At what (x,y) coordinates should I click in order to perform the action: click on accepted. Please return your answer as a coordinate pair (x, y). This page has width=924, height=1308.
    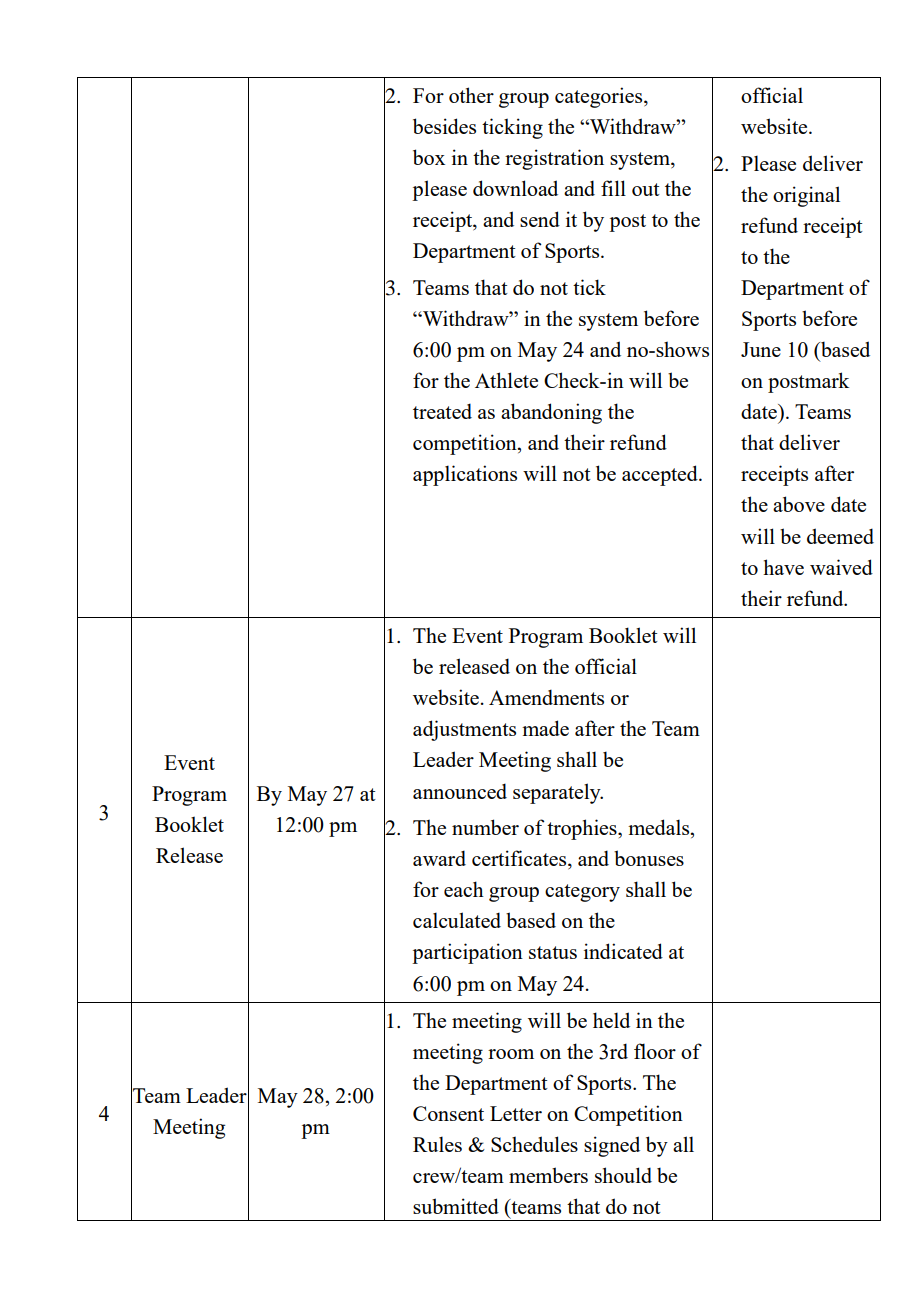
    Looking at the image, I should click on (661, 475).
